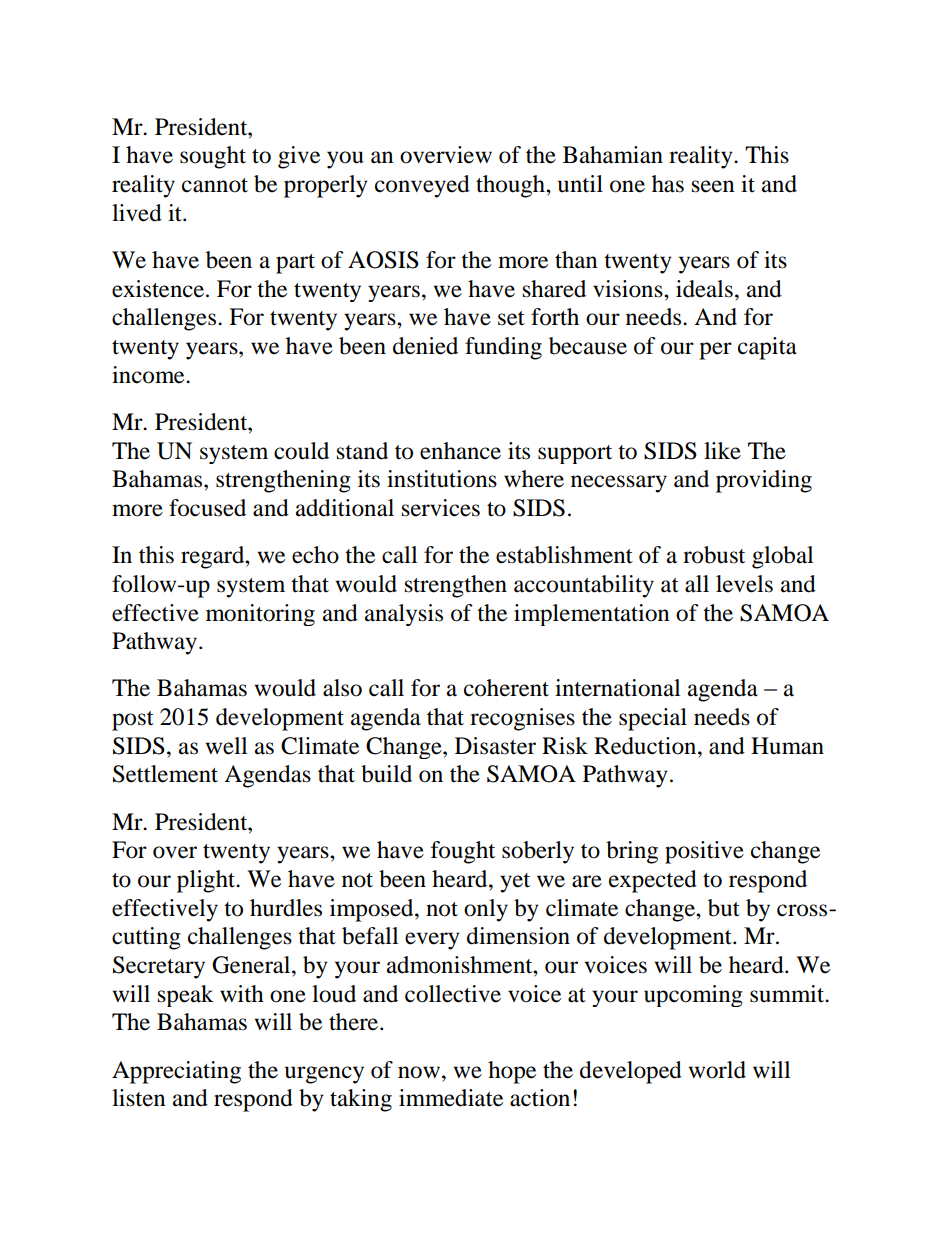 The width and height of the document is (952, 1233). What do you see at coordinates (744, 584) in the document?
I see `levels` at bounding box center [744, 584].
